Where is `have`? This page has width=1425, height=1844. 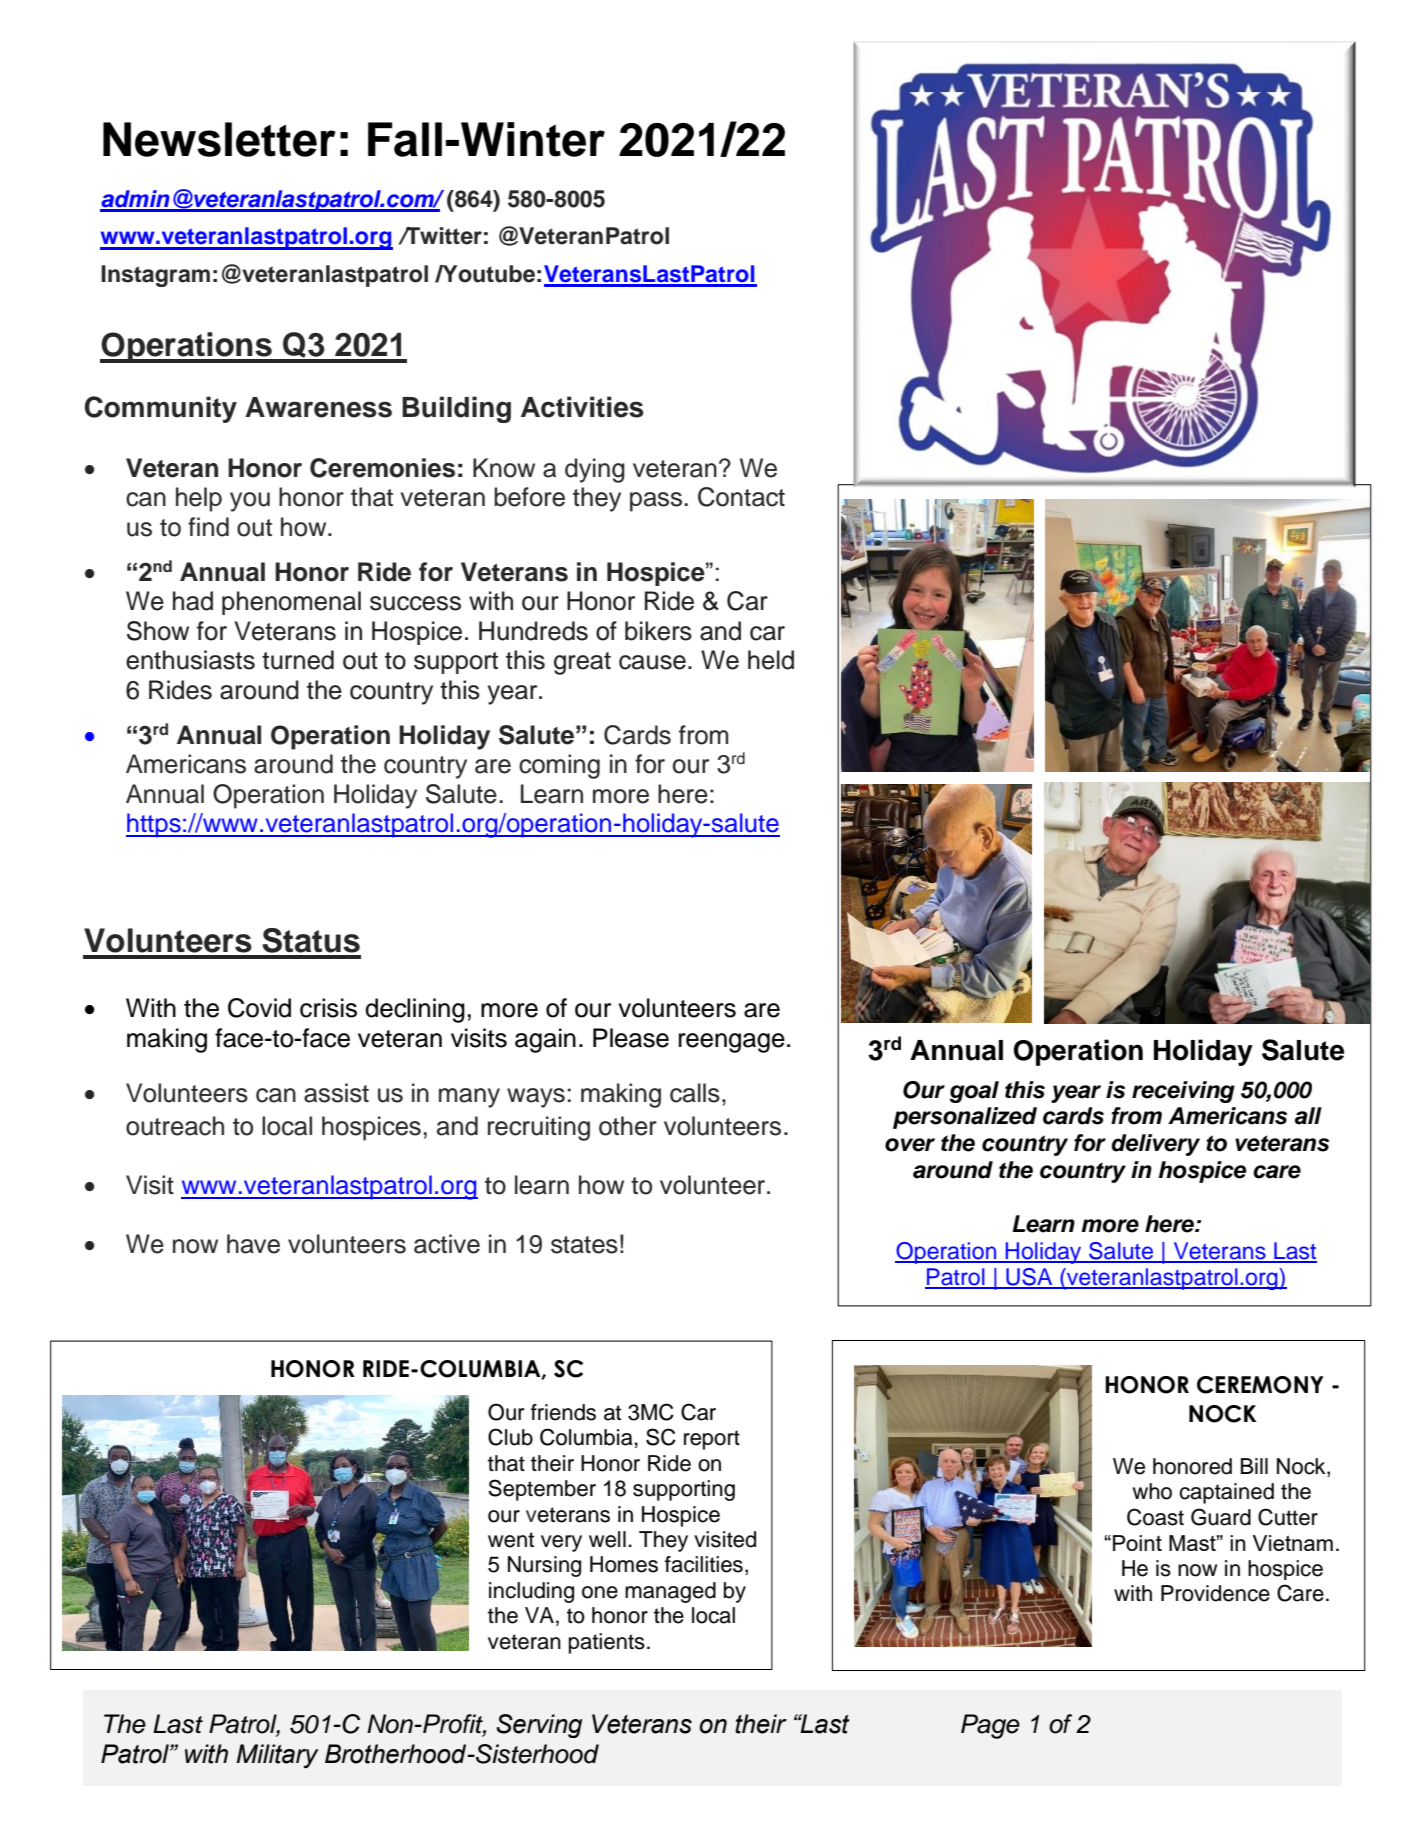
have is located at coordinates (253, 1244).
